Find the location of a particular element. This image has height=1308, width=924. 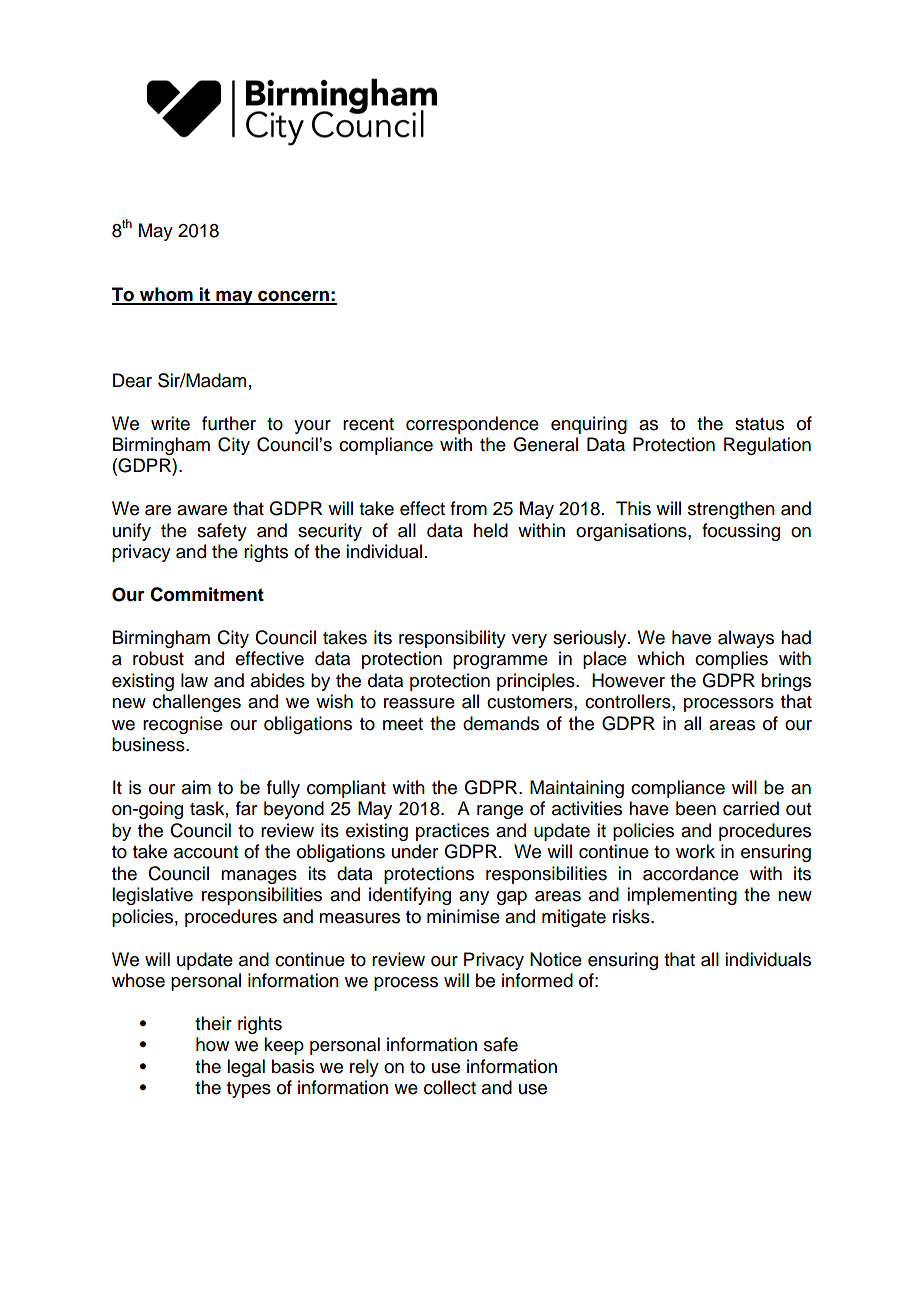

complies is located at coordinates (731, 660).
